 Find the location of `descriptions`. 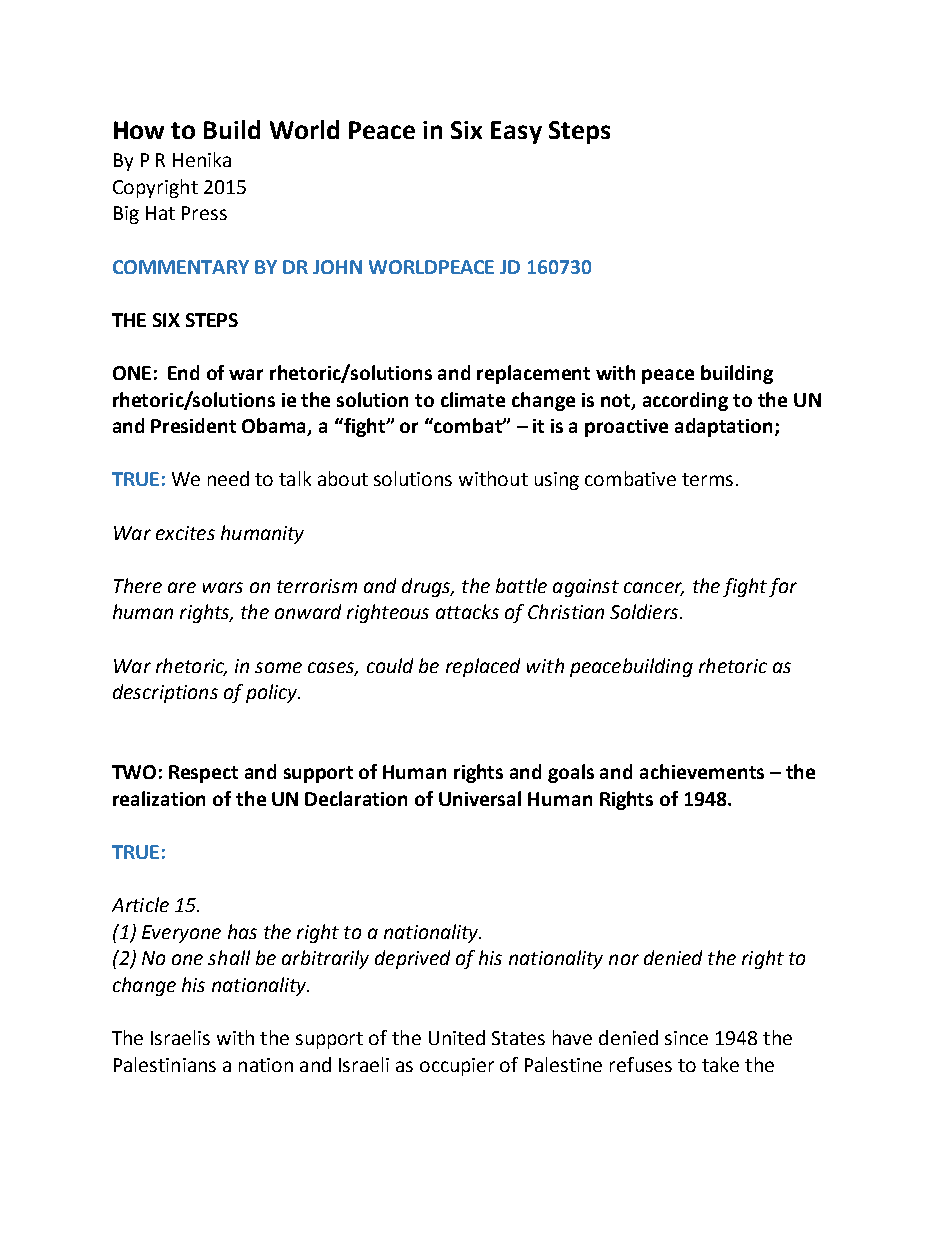

descriptions is located at coordinates (165, 693).
